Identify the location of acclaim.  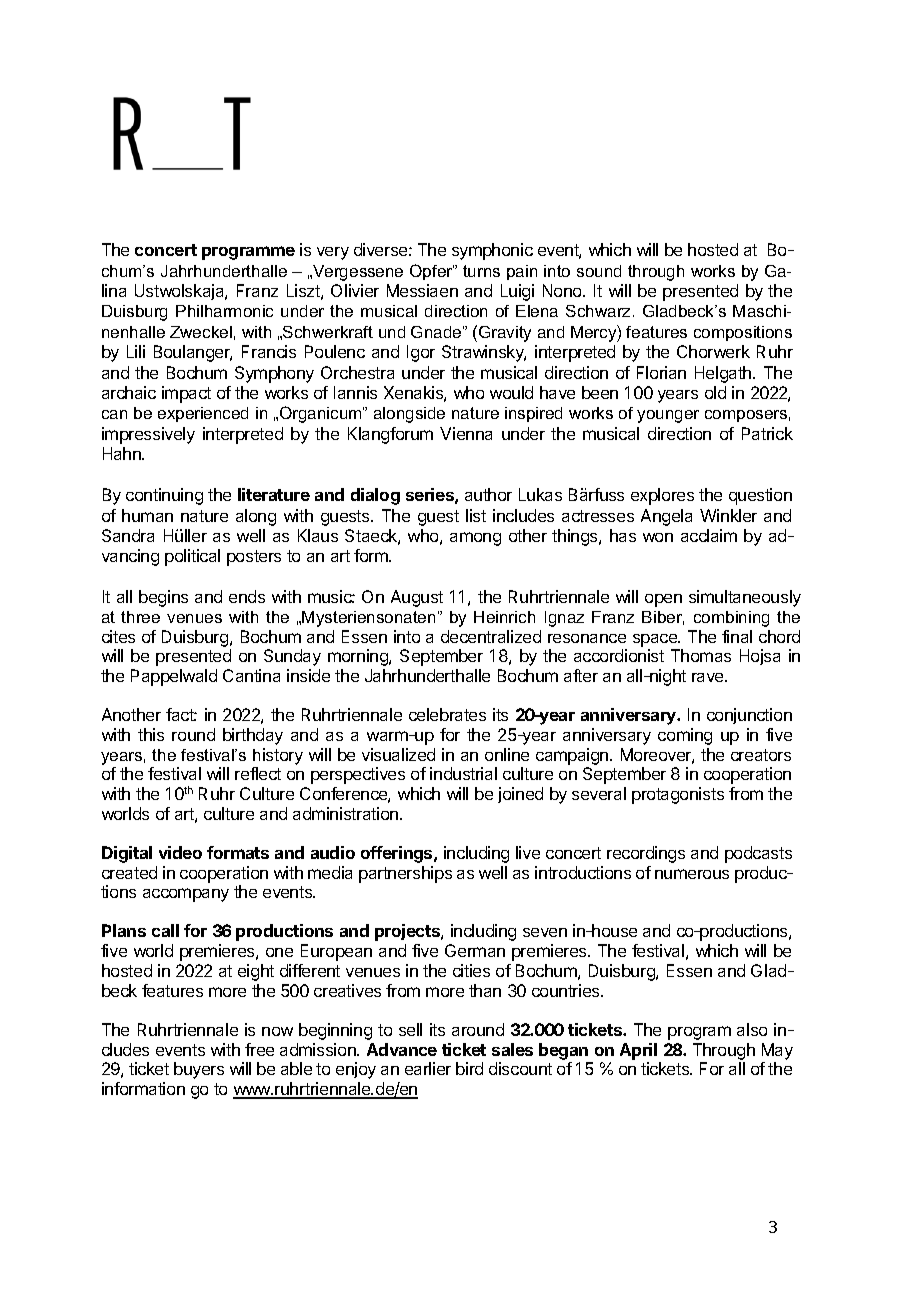
(709, 535).
